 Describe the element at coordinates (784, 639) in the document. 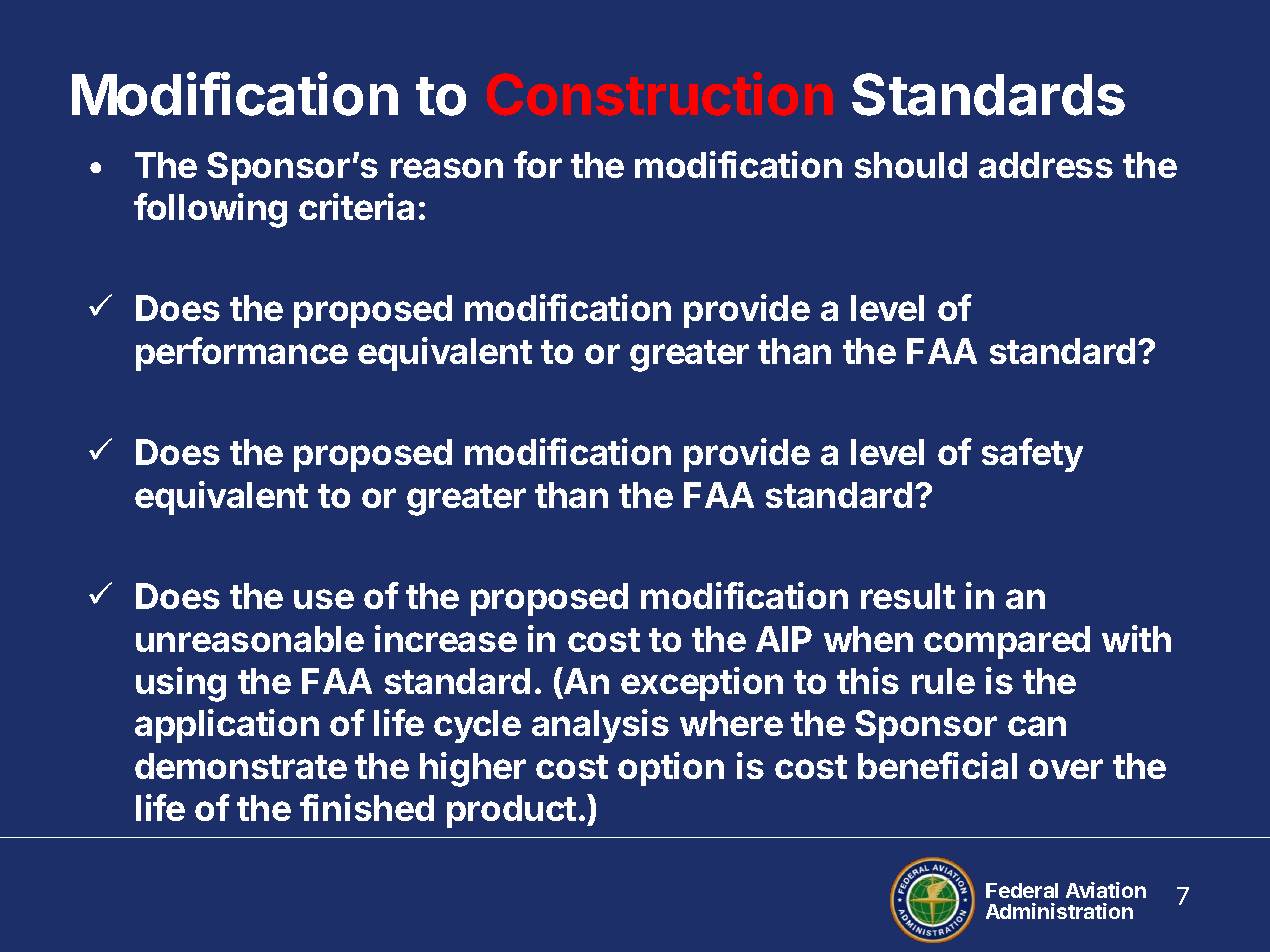

I see `AIP` at that location.
